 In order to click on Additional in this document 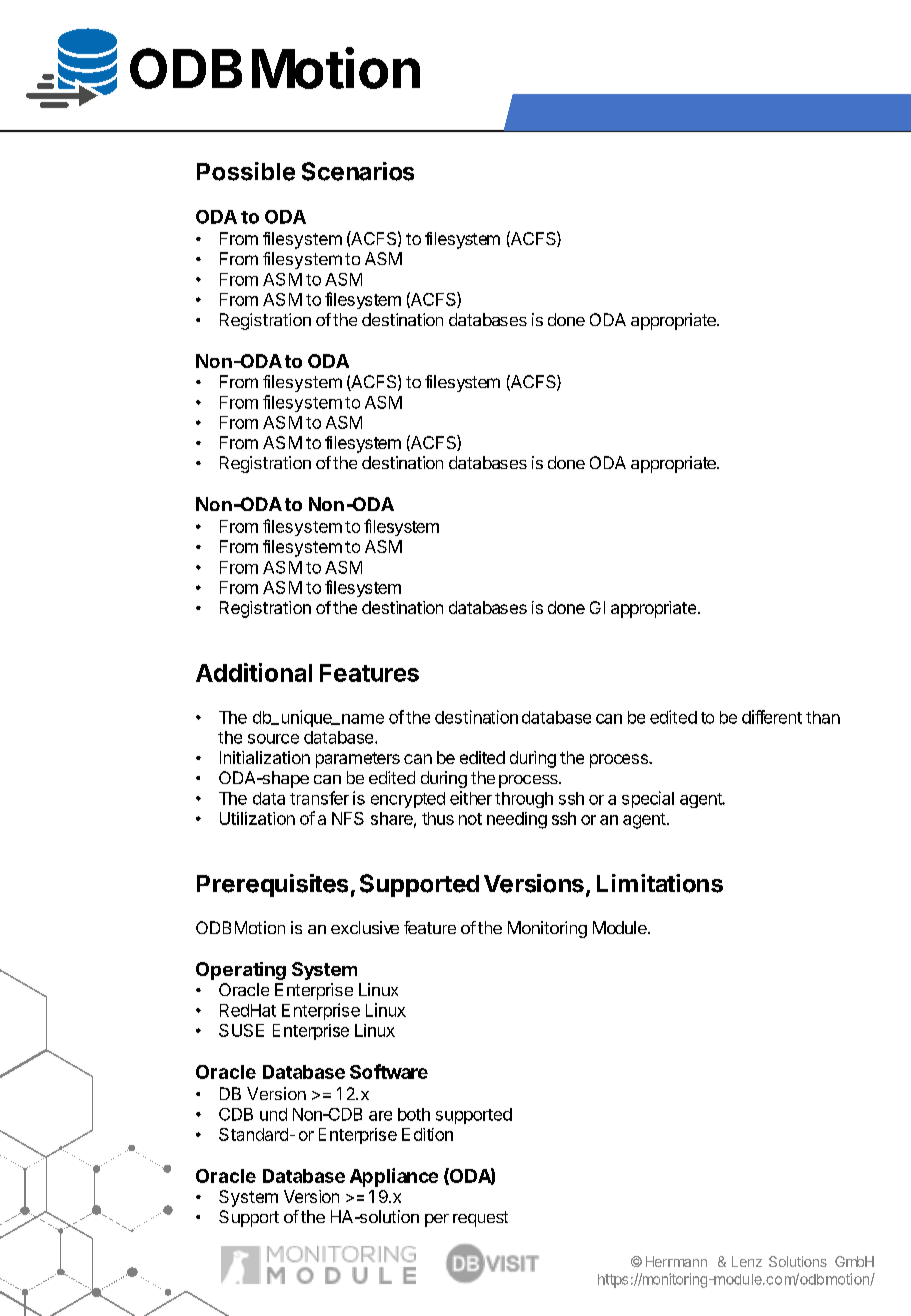, I will do `click(254, 672)`.
